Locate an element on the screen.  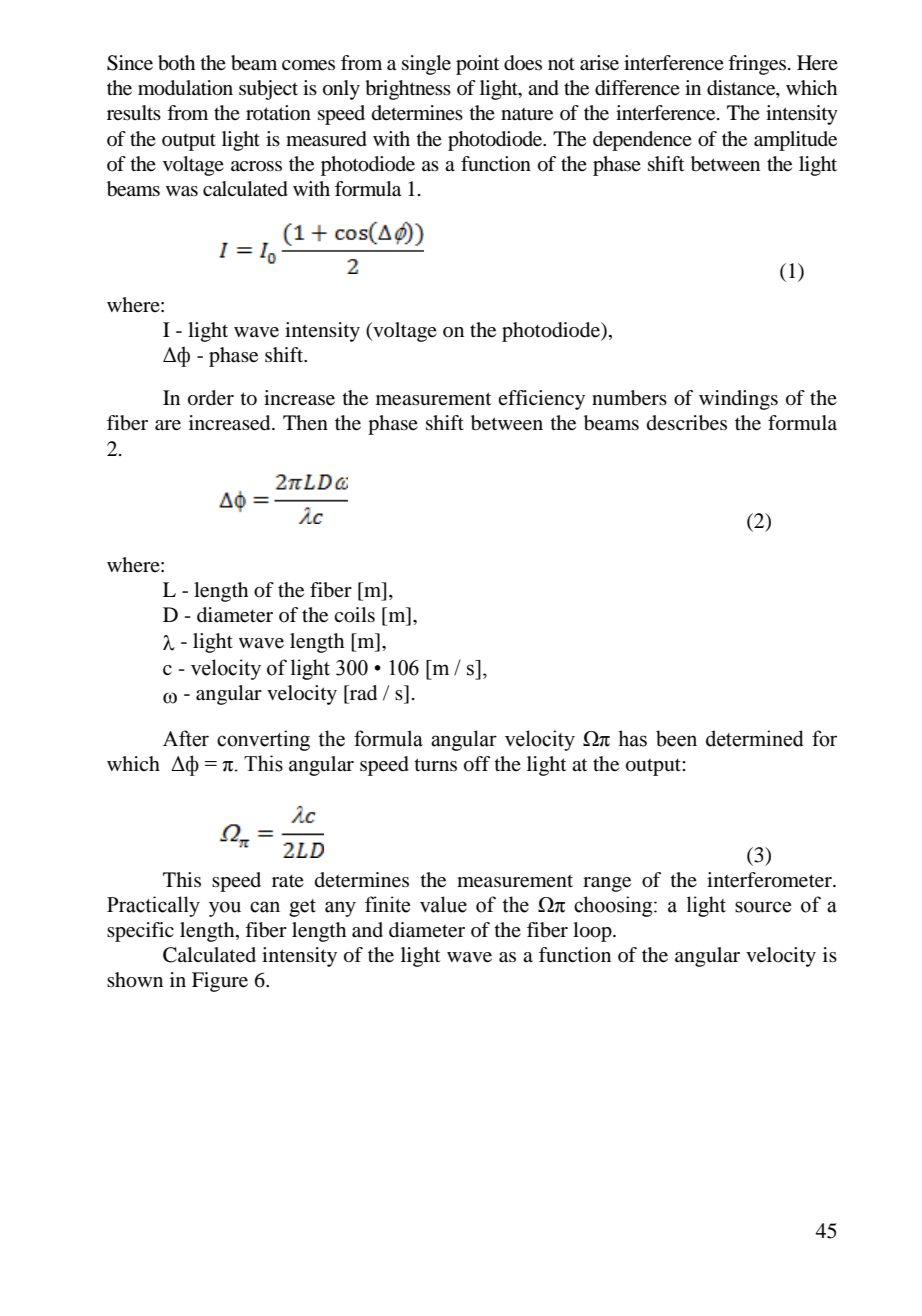
fringes is located at coordinates (757, 65).
